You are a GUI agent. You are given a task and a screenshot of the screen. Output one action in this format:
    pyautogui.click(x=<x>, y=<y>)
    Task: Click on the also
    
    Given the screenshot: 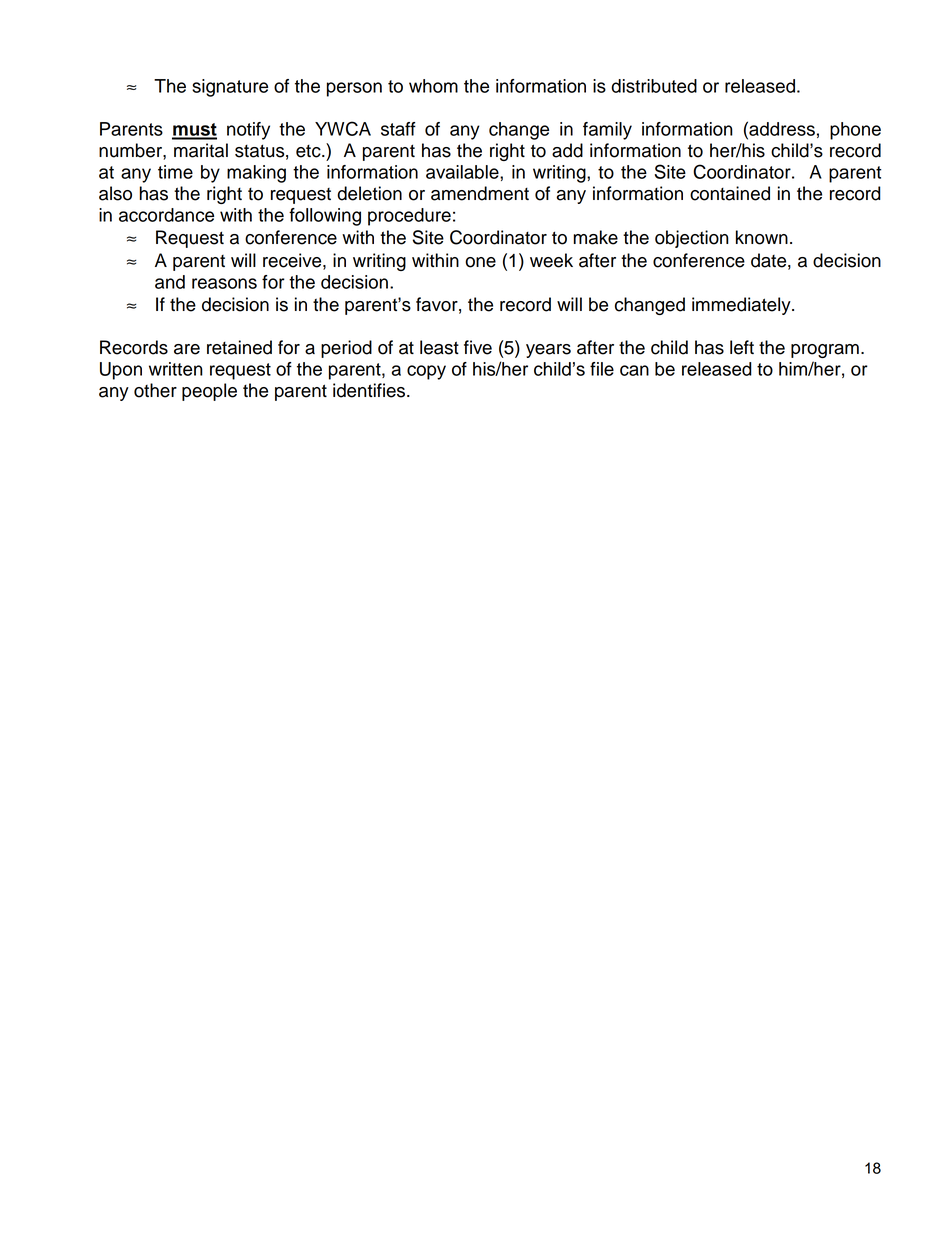 What is the action you would take?
    pyautogui.click(x=115, y=193)
